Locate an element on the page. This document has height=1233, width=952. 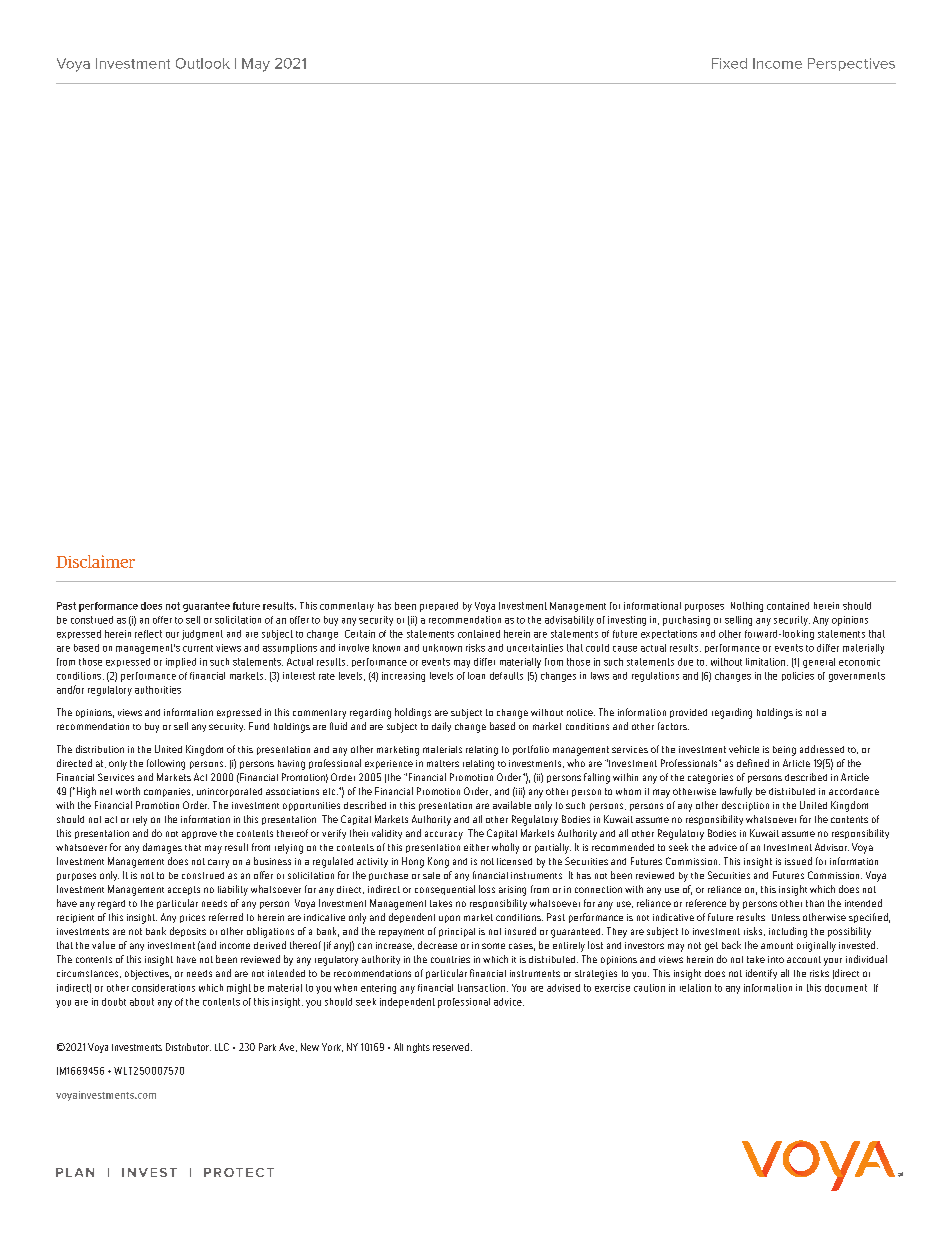
Outlook is located at coordinates (203, 63).
